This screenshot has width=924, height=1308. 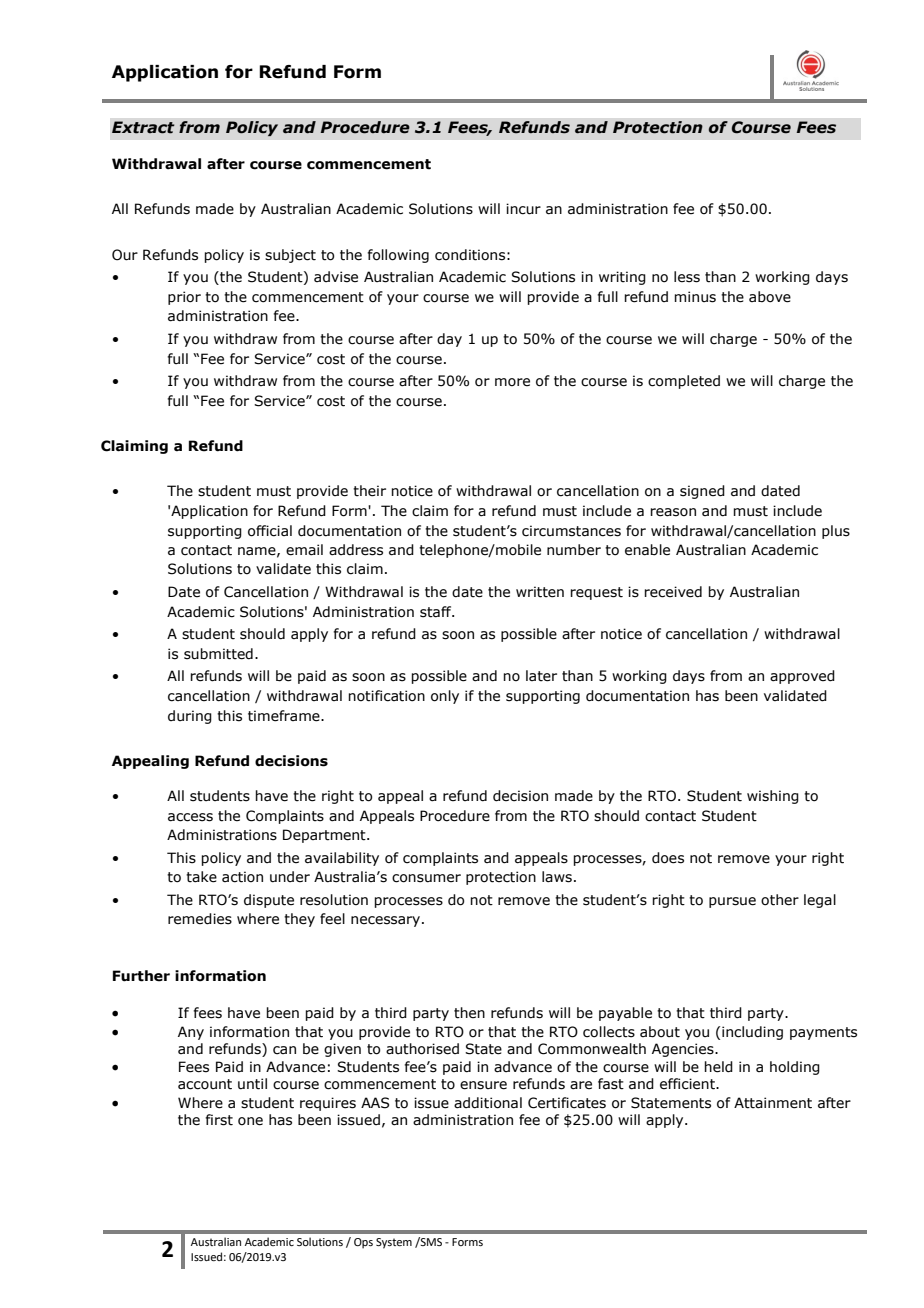 I want to click on submitted, so click(x=218, y=654).
